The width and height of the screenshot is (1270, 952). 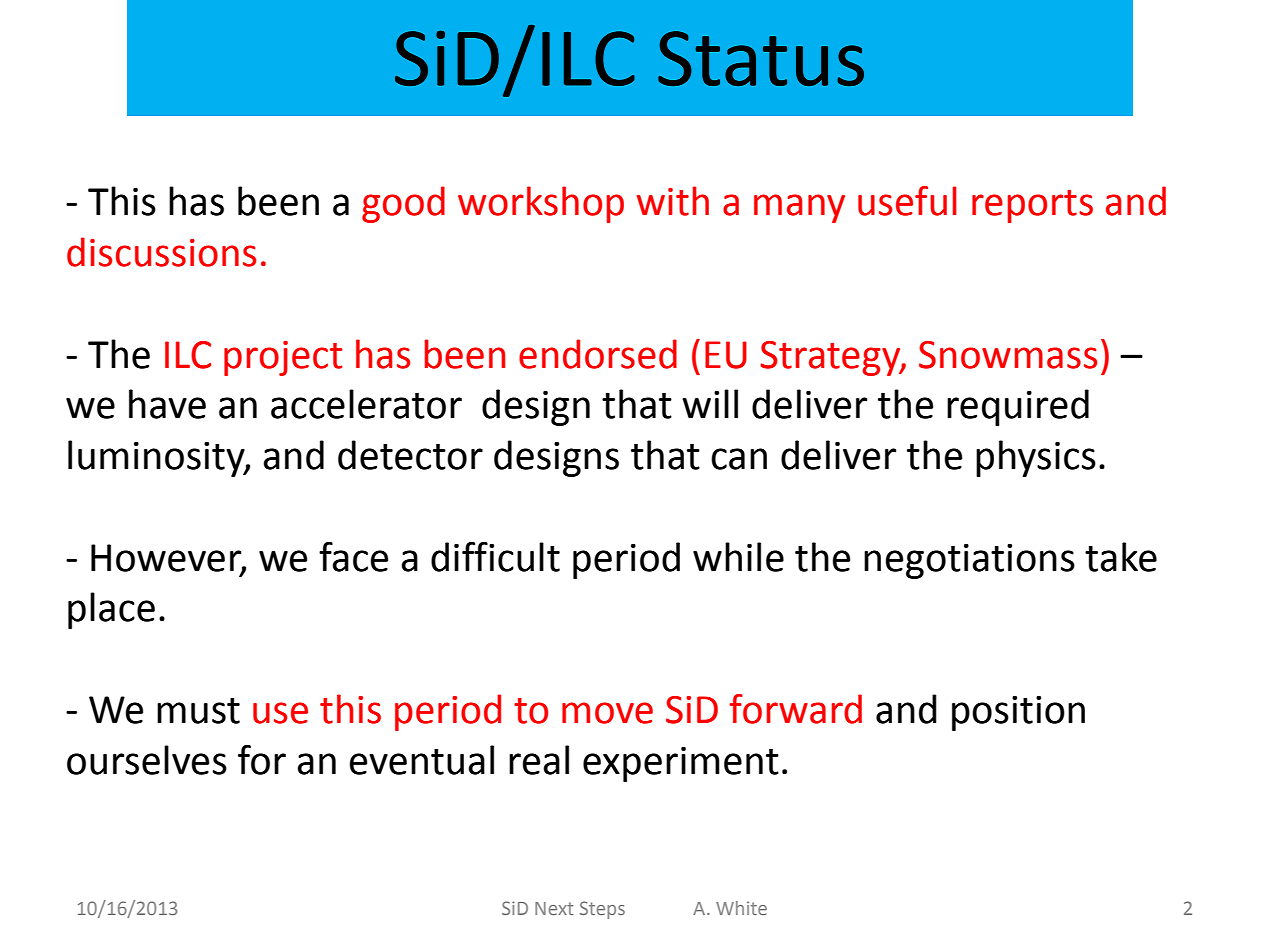 What do you see at coordinates (598, 354) in the screenshot?
I see `endorsed` at bounding box center [598, 354].
